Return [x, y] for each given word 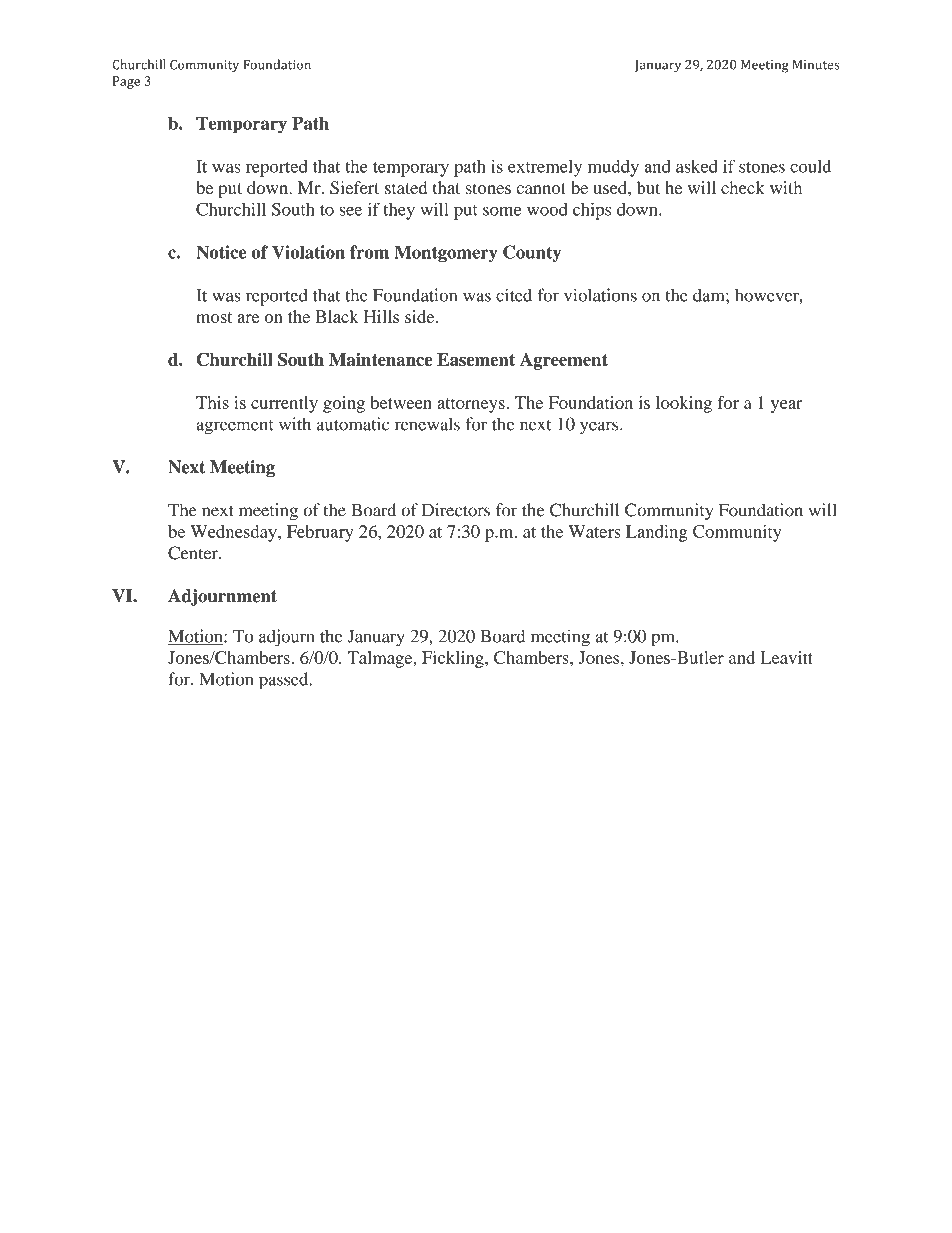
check [743, 187]
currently [284, 404]
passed [285, 681]
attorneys [472, 405]
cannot [541, 188]
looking [684, 404]
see [350, 211]
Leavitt [786, 657]
